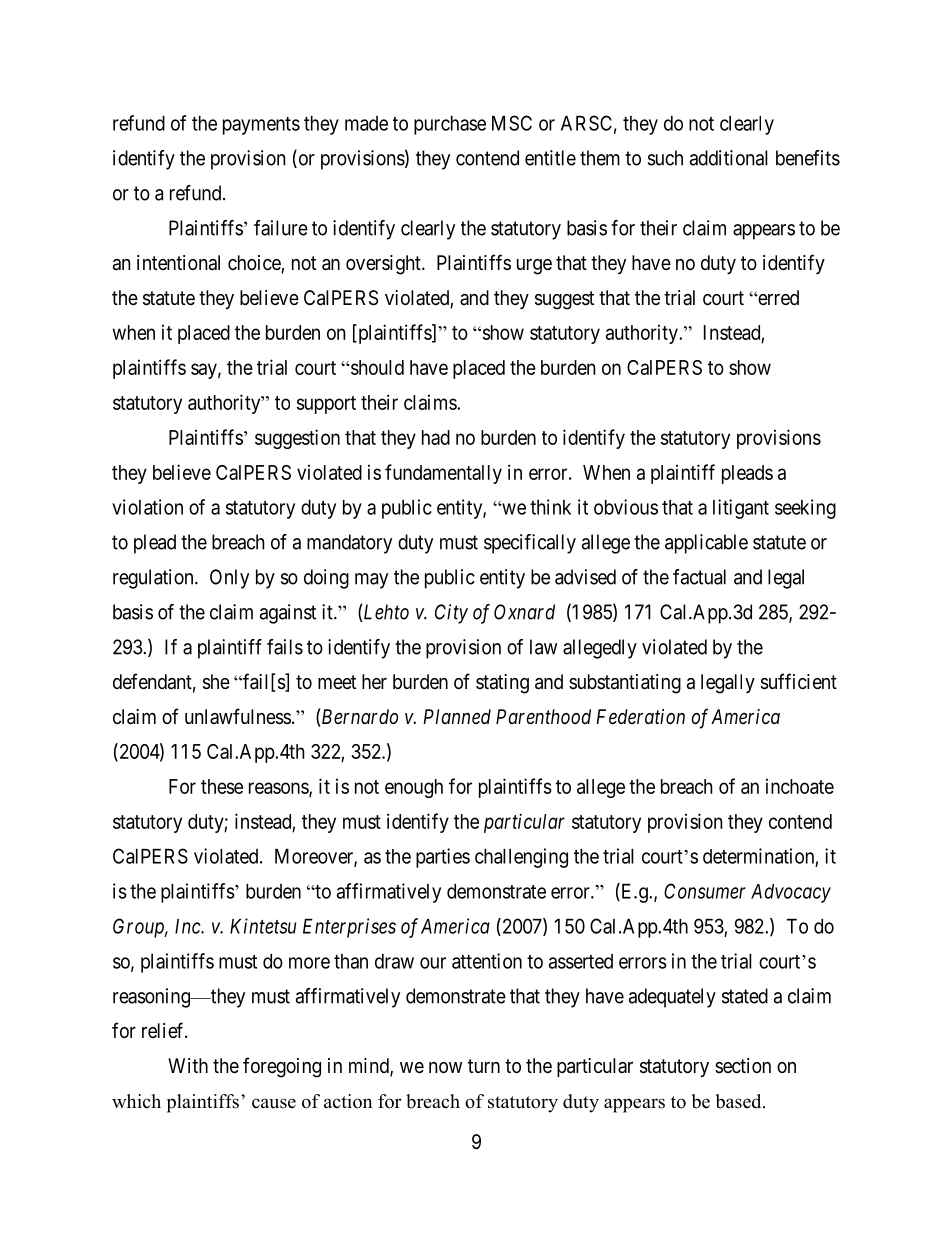 This screenshot has width=952, height=1233. What do you see at coordinates (326, 405) in the screenshot?
I see `support` at bounding box center [326, 405].
